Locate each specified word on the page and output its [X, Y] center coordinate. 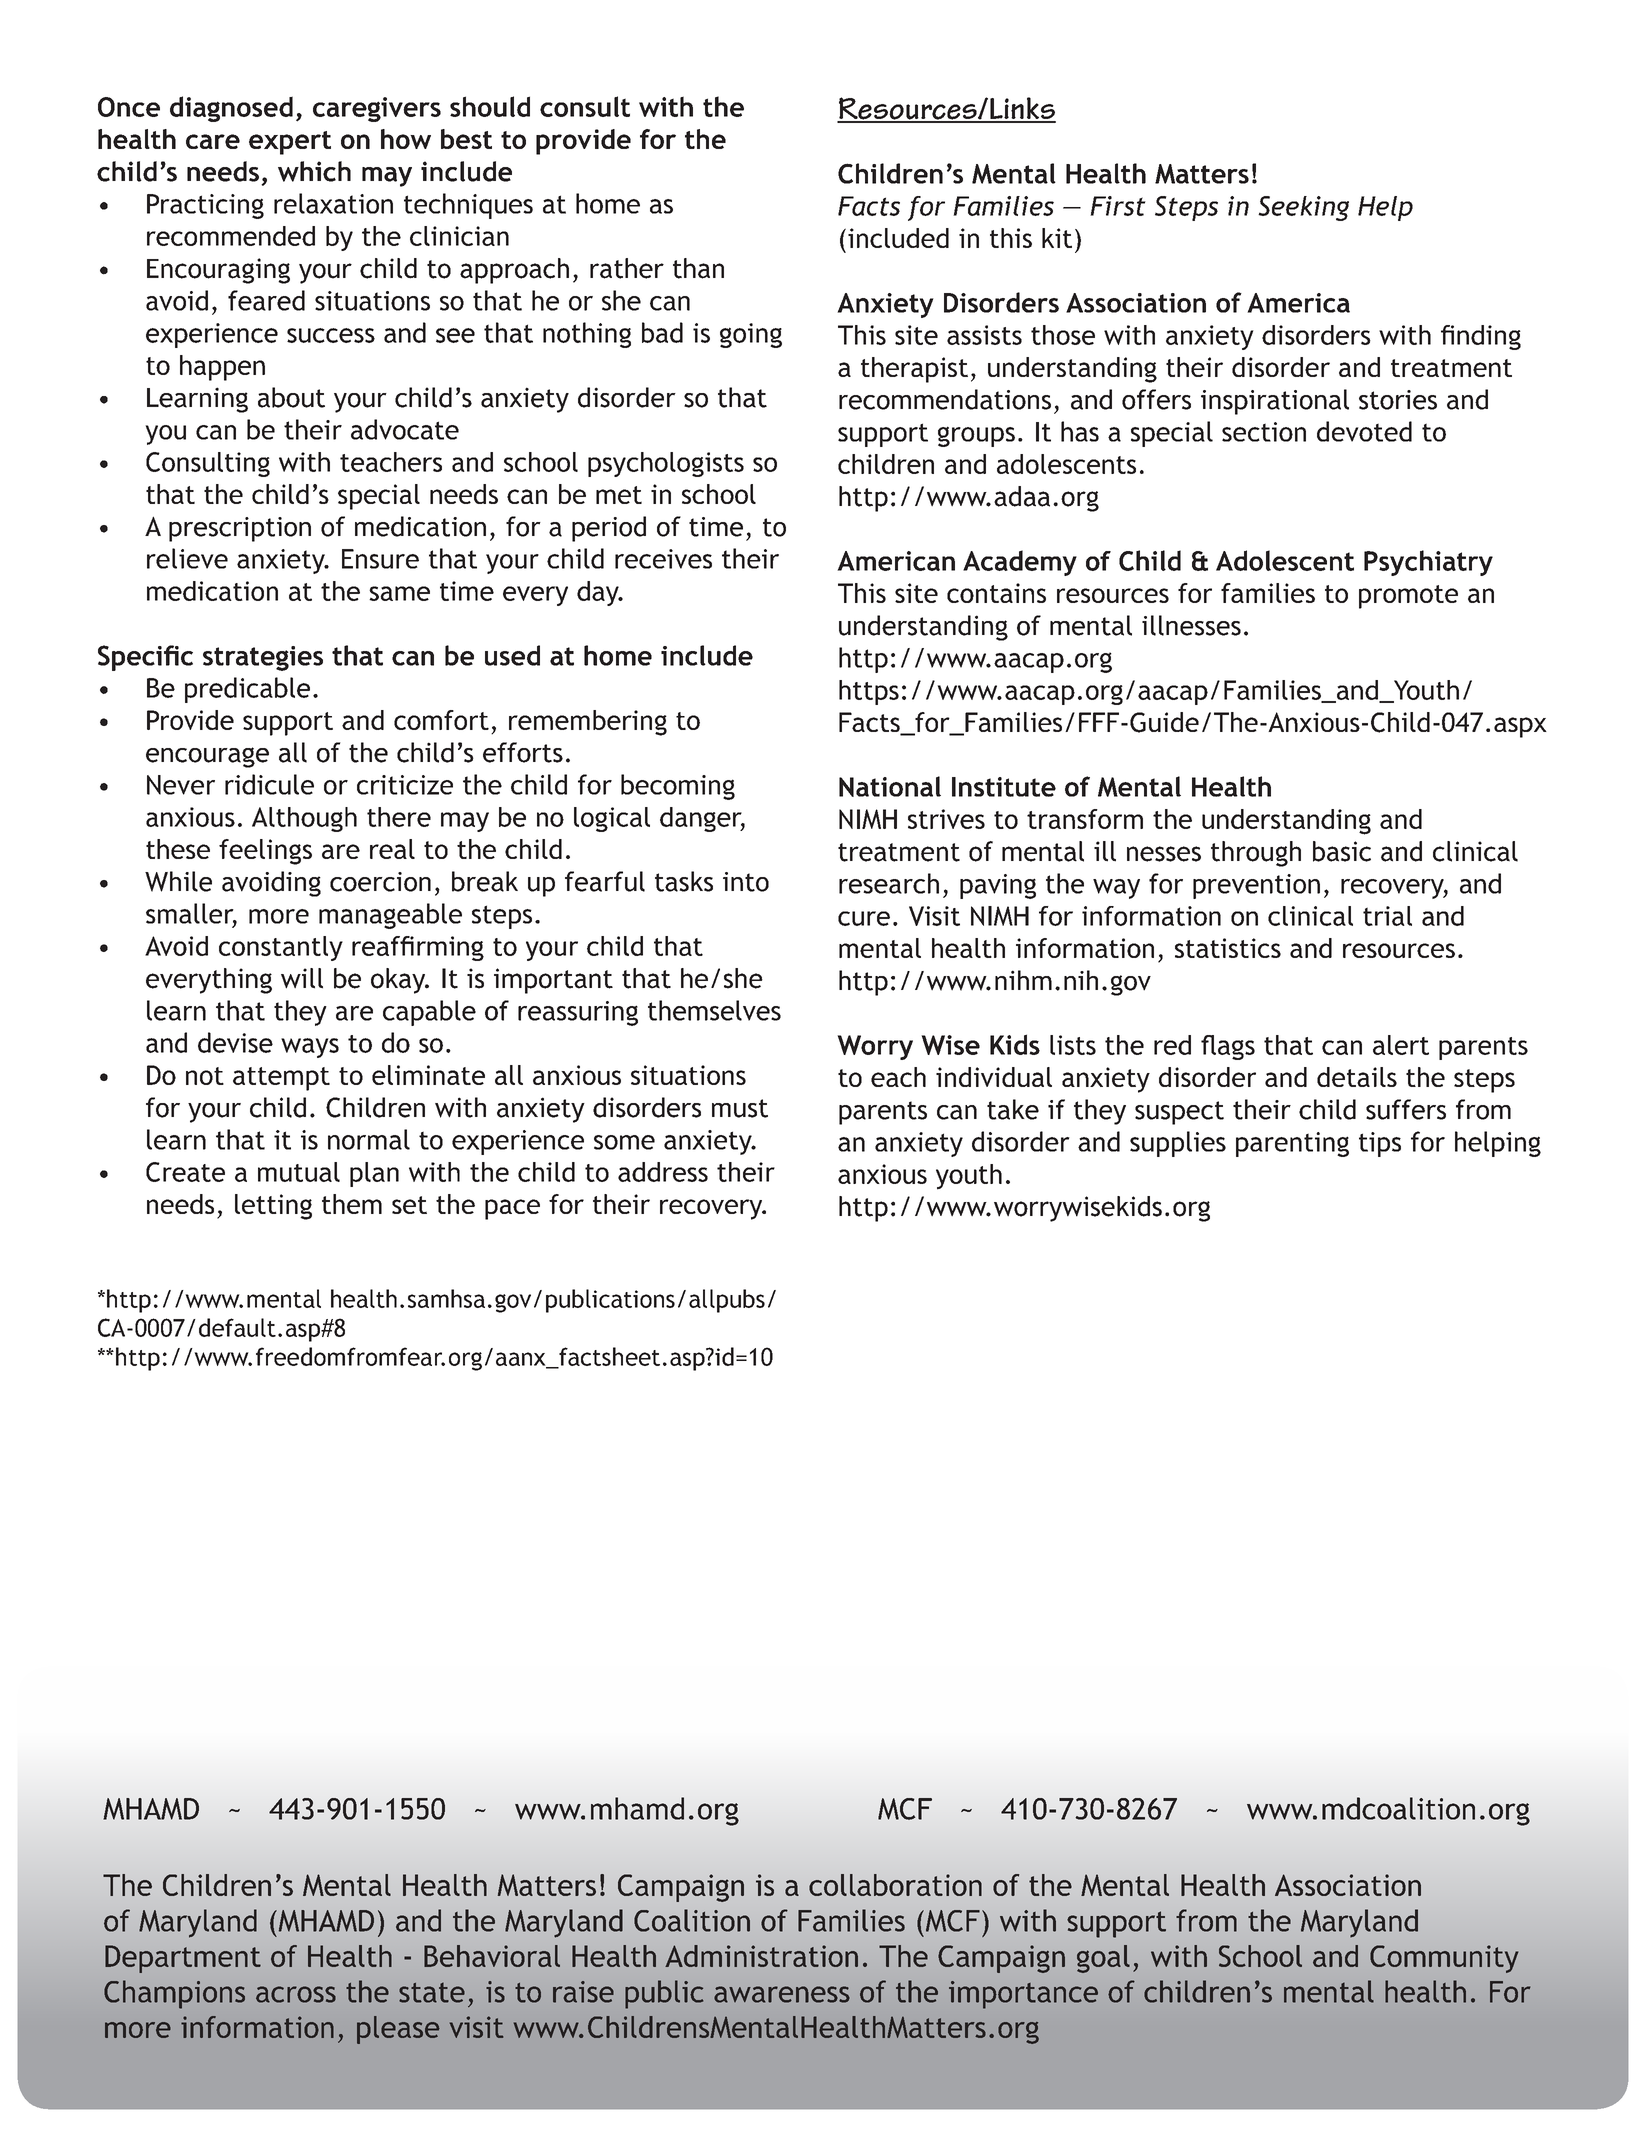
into [746, 882]
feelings [265, 852]
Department [183, 1959]
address [663, 1172]
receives [663, 559]
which [314, 171]
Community [1444, 1959]
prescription [240, 529]
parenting [1292, 1144]
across [296, 1994]
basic [1342, 851]
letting [273, 1207]
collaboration [895, 1885]
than [698, 268]
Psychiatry [1428, 563]
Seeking [1303, 208]
